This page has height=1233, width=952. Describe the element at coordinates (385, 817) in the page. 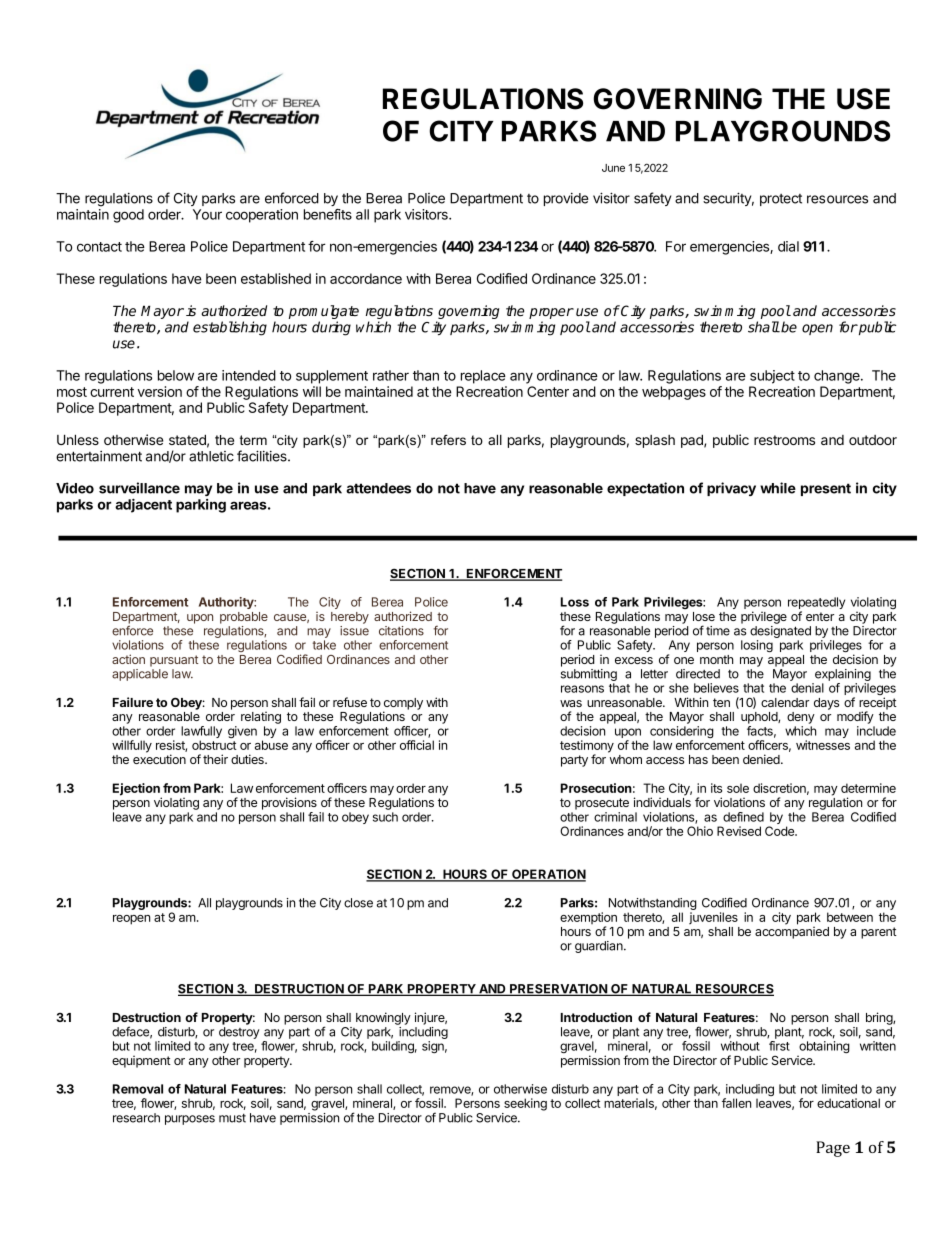

I see `such` at that location.
